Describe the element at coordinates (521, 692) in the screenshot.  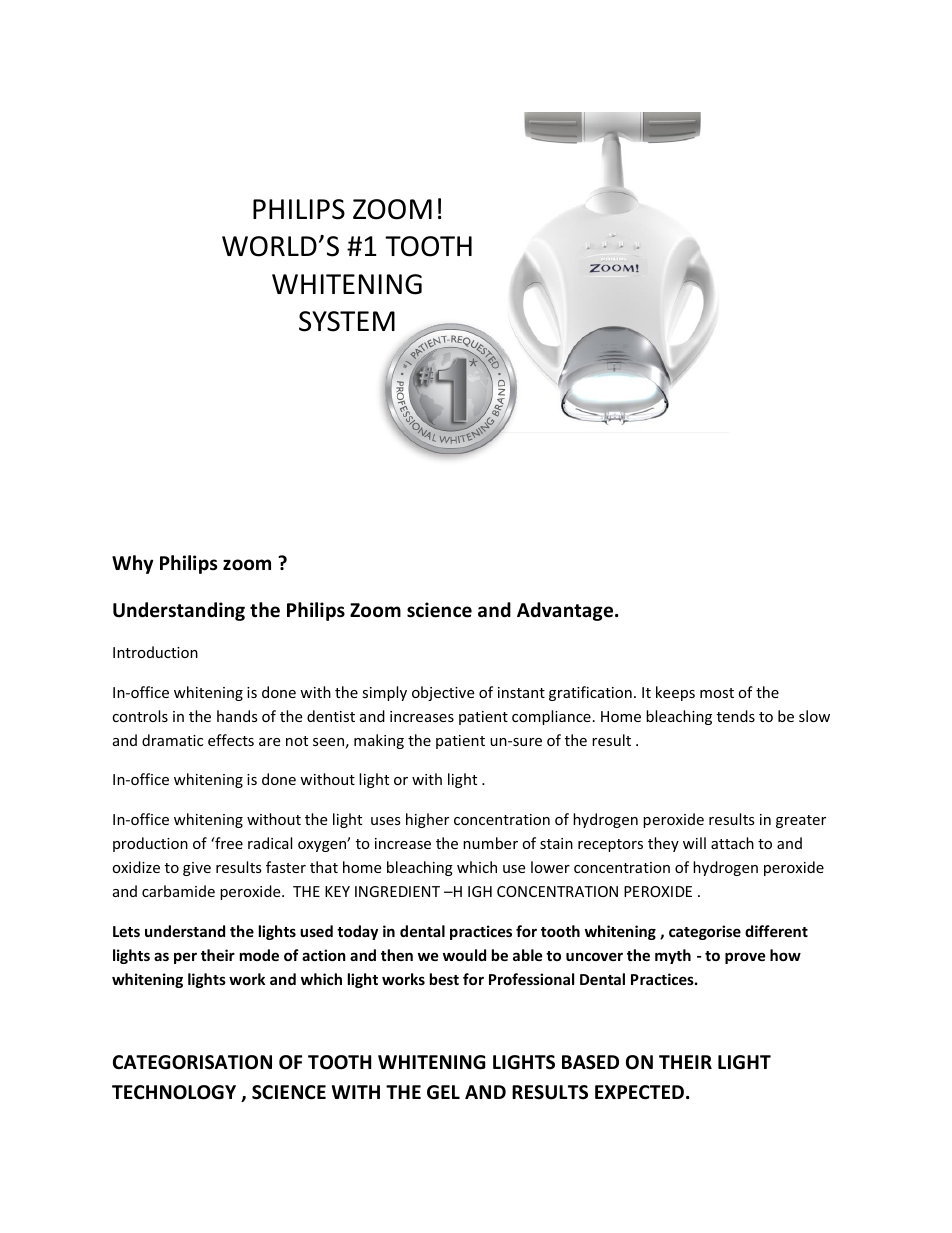
I see `instant` at that location.
